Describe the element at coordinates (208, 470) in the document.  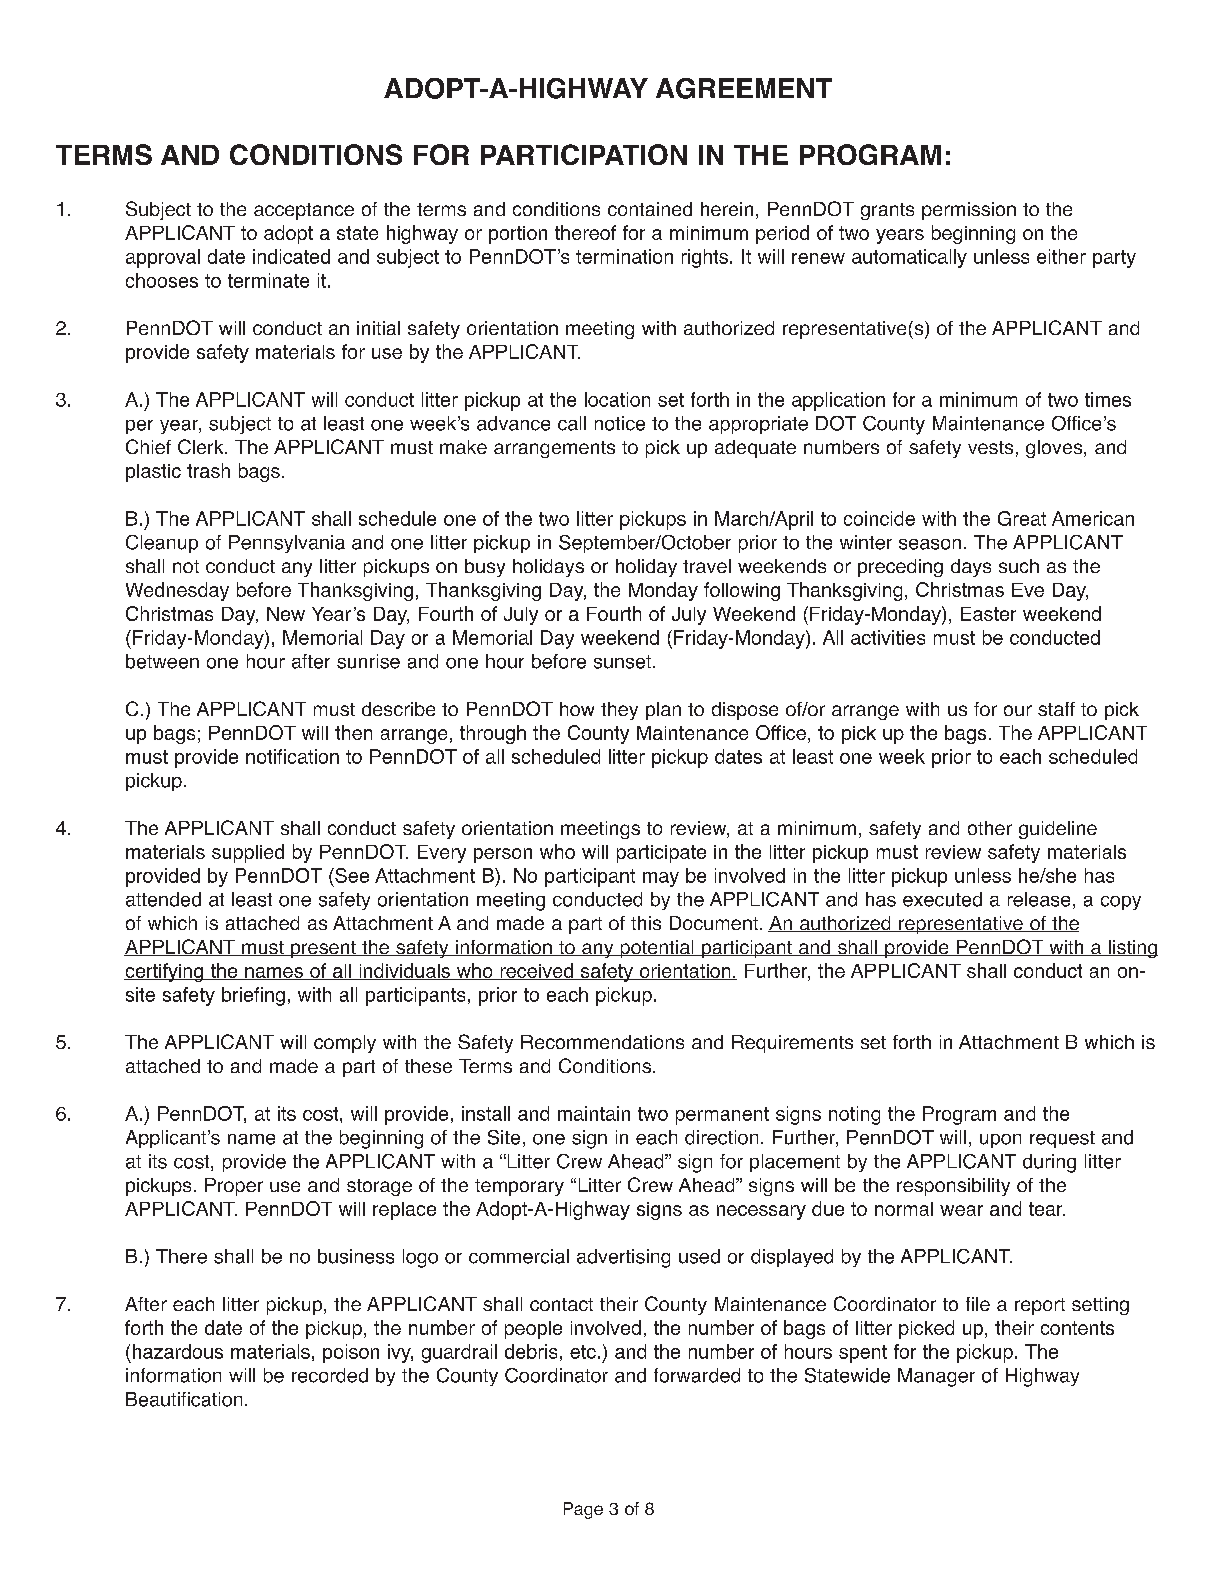
I see `trash` at that location.
